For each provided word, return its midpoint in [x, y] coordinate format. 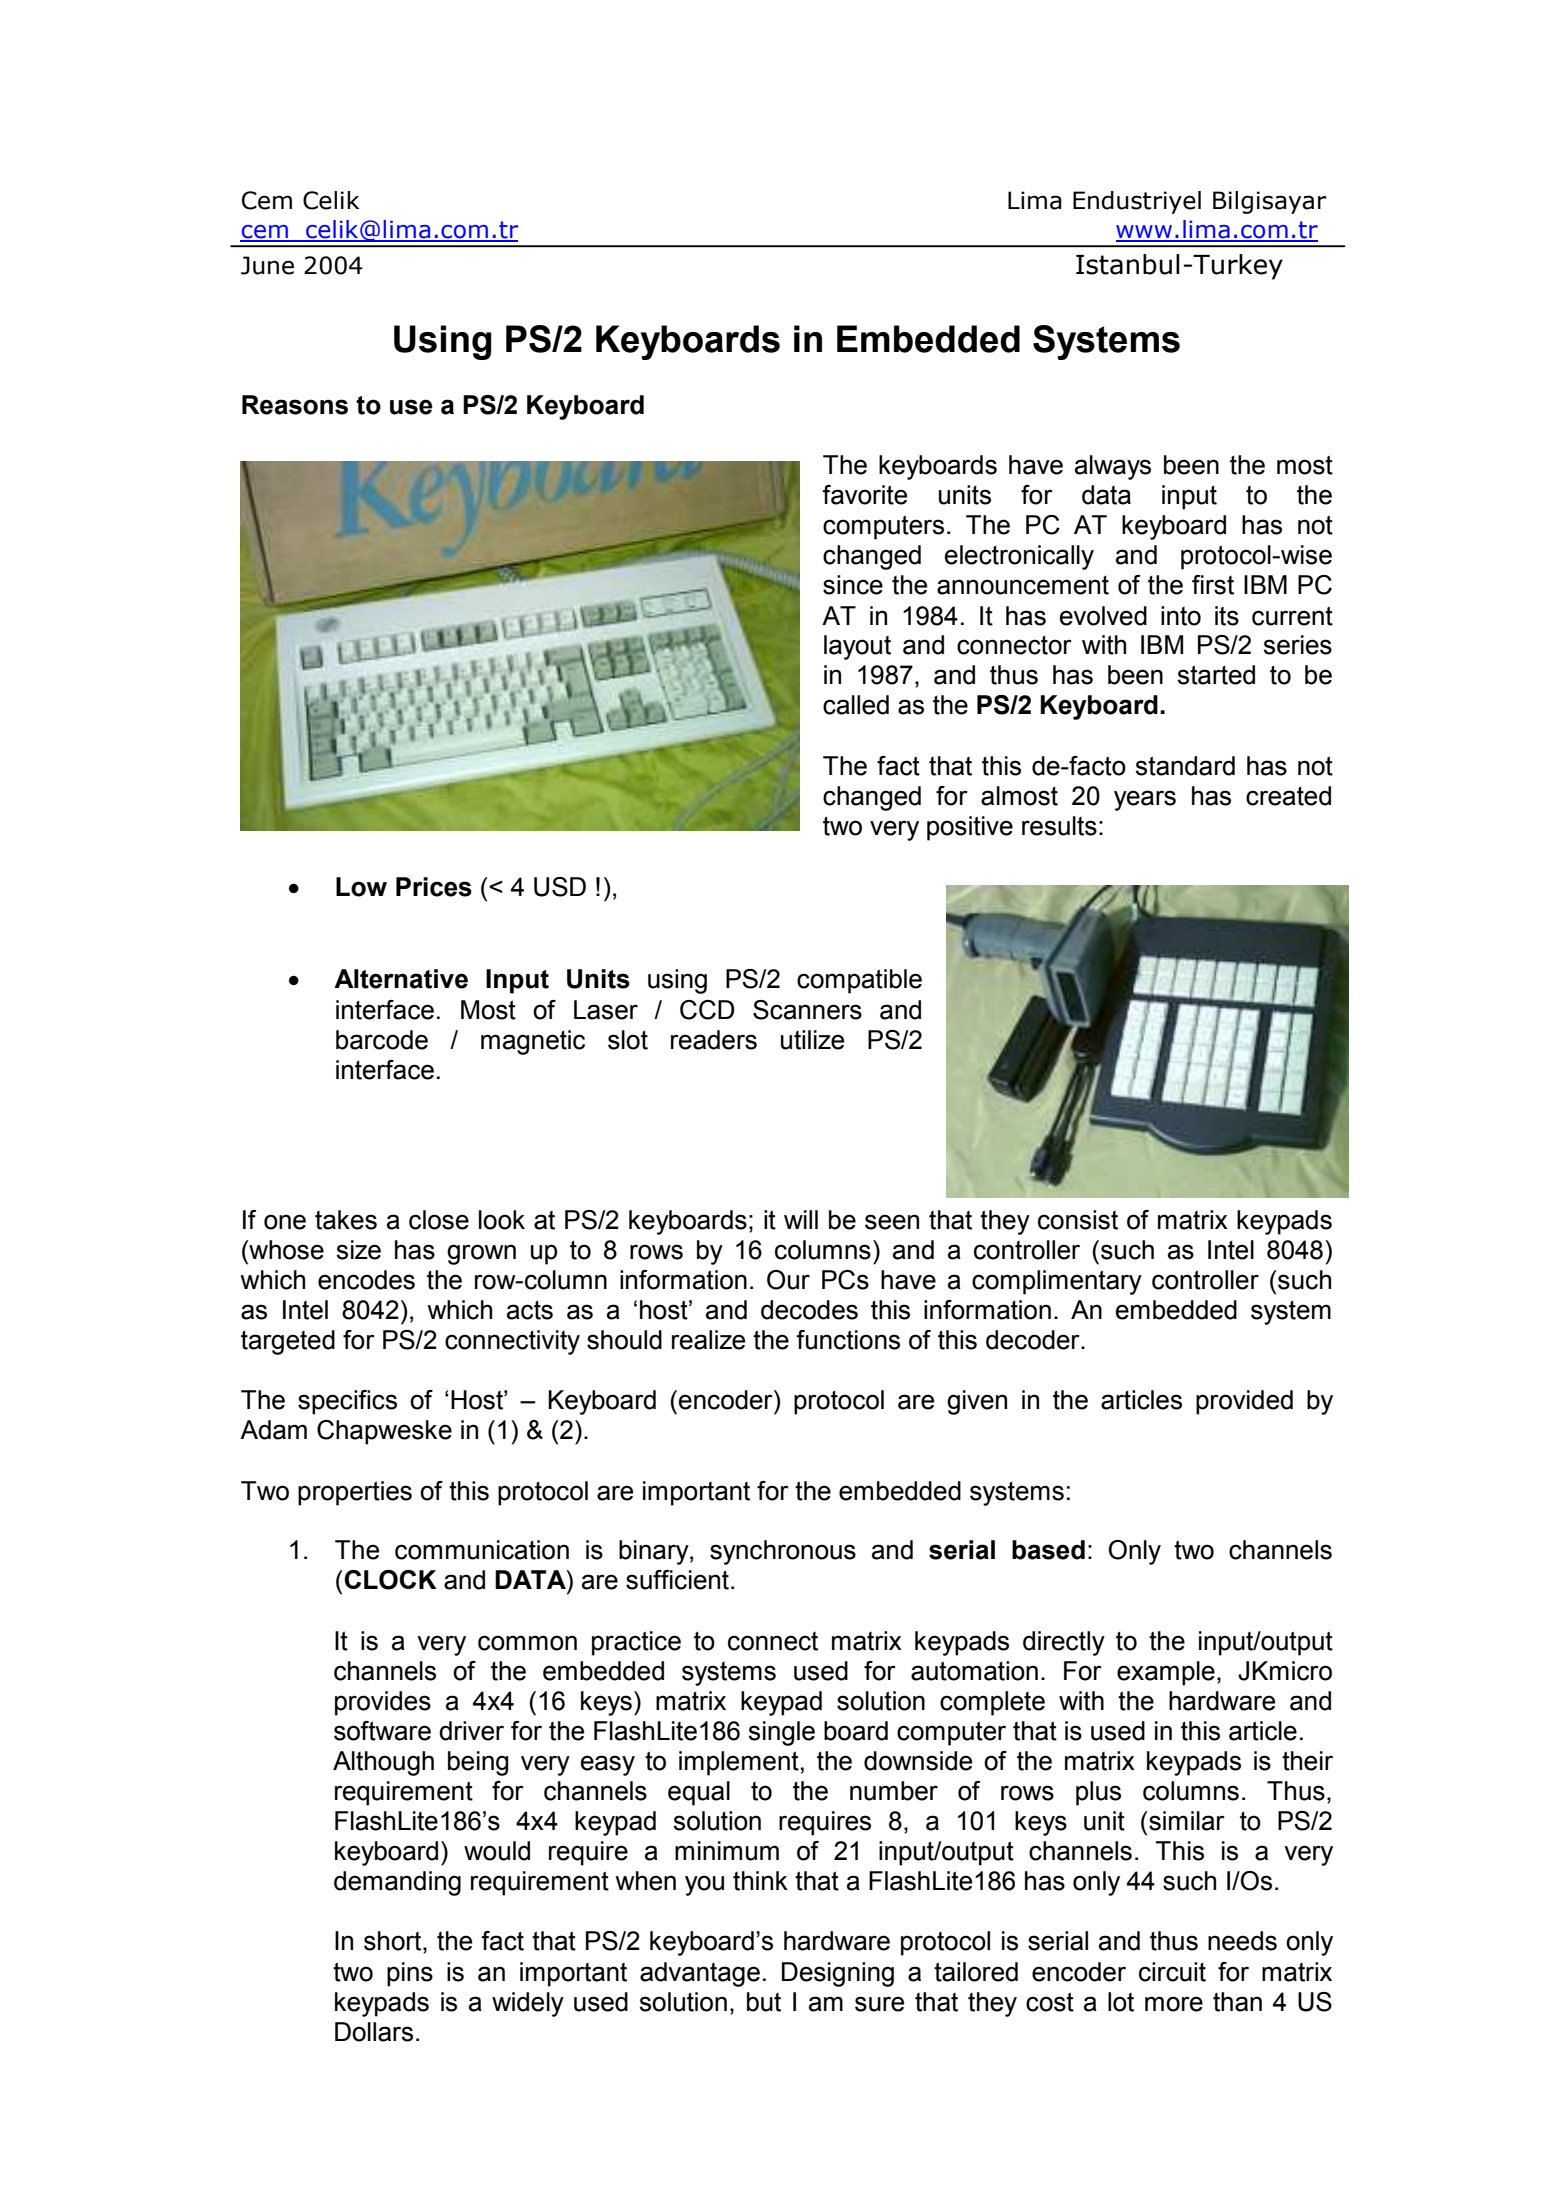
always [1113, 467]
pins [410, 1974]
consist [1078, 1220]
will [801, 1219]
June [267, 265]
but [764, 2002]
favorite [864, 495]
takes [346, 1220]
